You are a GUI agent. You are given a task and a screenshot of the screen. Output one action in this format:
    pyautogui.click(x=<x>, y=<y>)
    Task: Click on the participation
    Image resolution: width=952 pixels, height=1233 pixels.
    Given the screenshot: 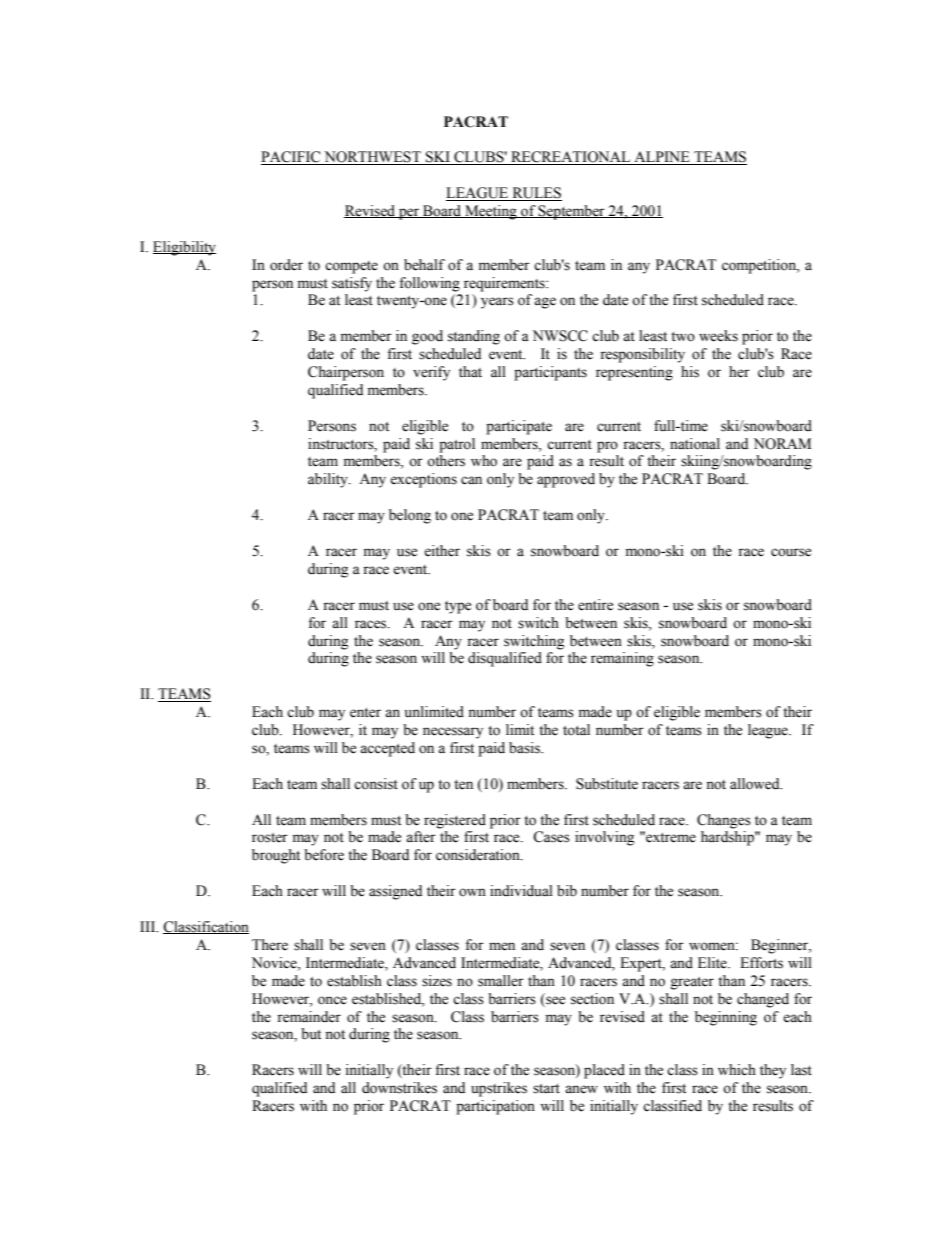 What is the action you would take?
    pyautogui.click(x=495, y=1107)
